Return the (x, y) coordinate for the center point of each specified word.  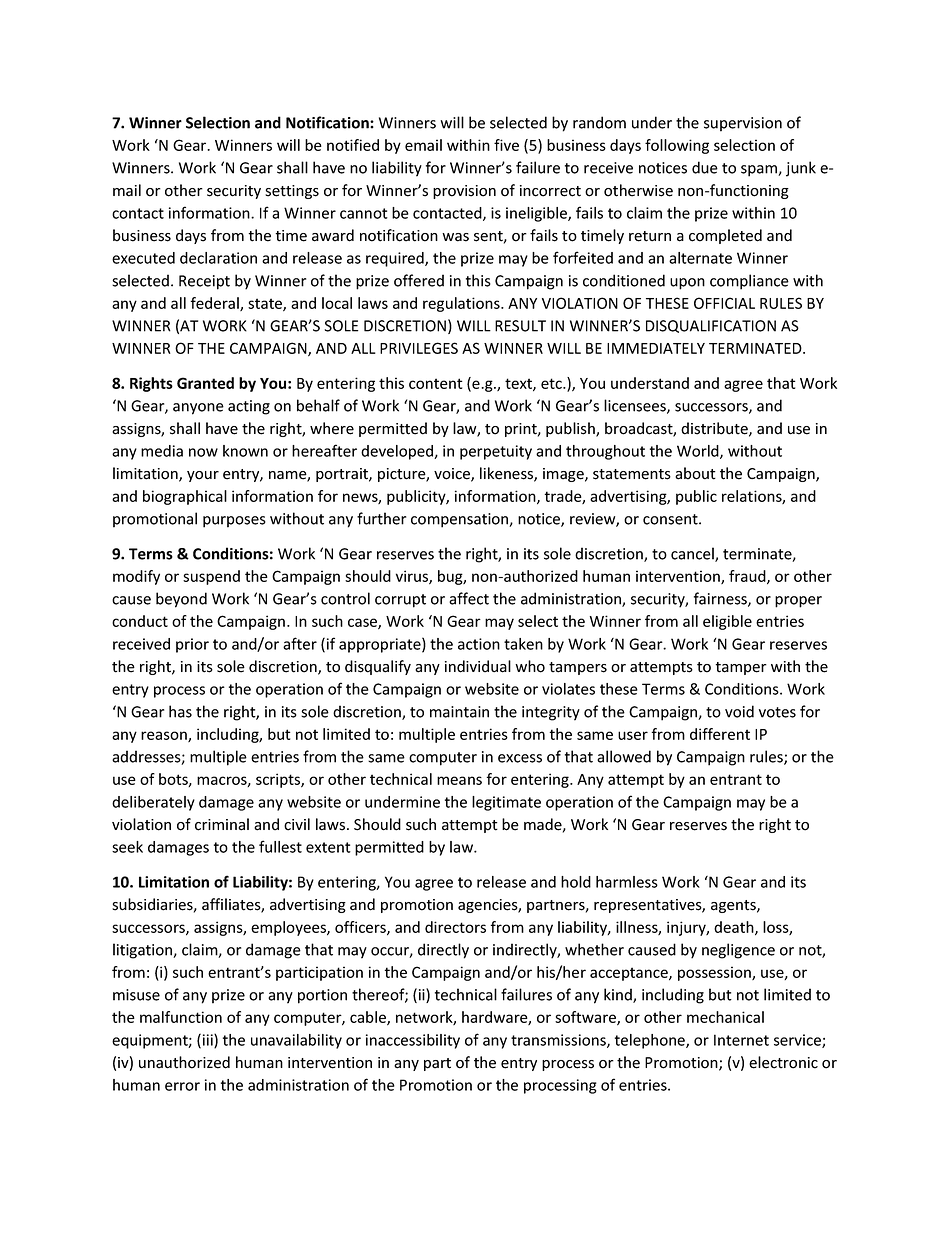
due (705, 167)
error (182, 1086)
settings (292, 192)
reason (165, 736)
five (506, 145)
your (203, 476)
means (459, 780)
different (720, 734)
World (699, 452)
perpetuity (496, 452)
